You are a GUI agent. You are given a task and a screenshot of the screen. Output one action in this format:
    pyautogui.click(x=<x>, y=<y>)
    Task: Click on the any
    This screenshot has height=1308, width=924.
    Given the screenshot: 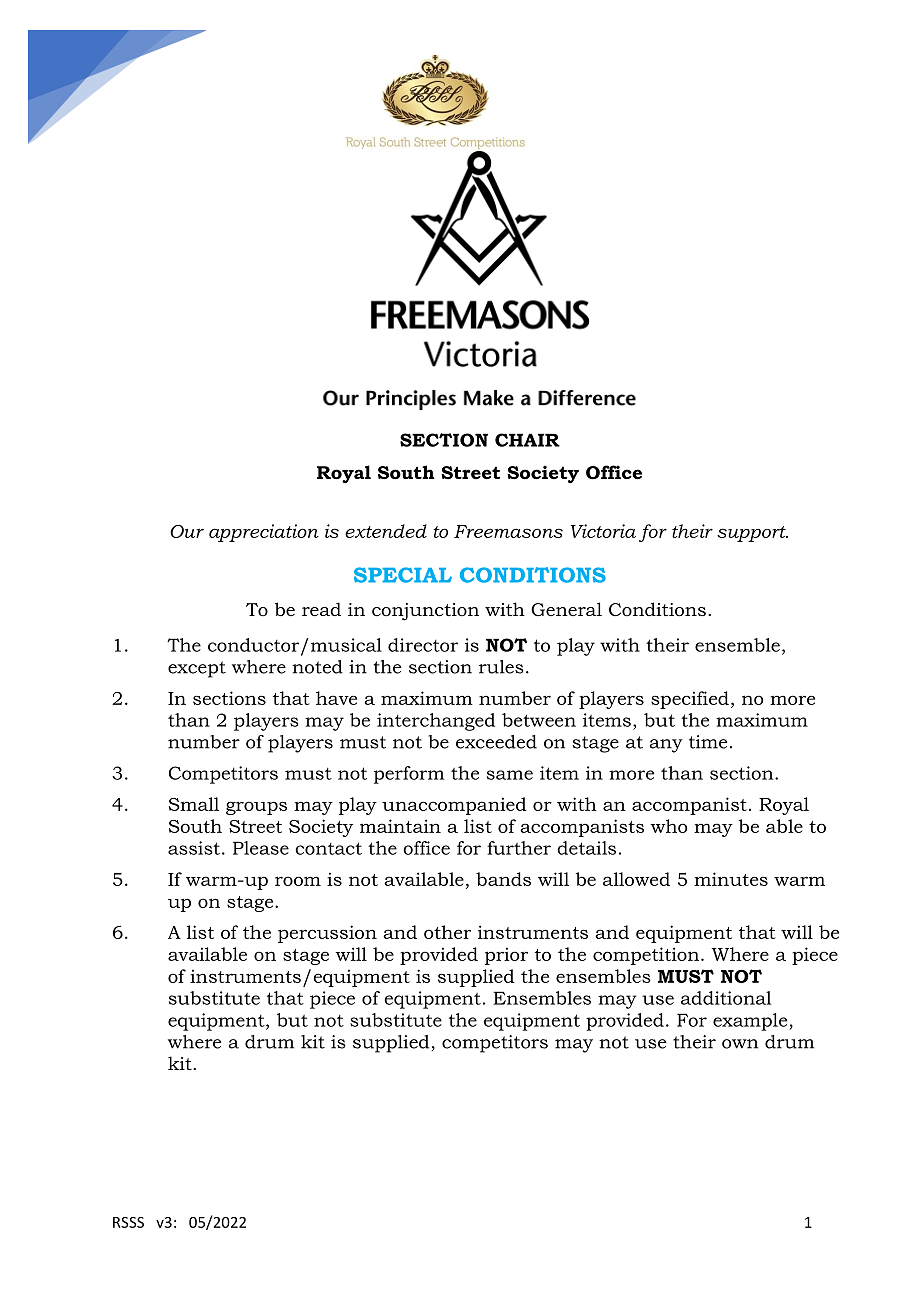 What is the action you would take?
    pyautogui.click(x=666, y=746)
